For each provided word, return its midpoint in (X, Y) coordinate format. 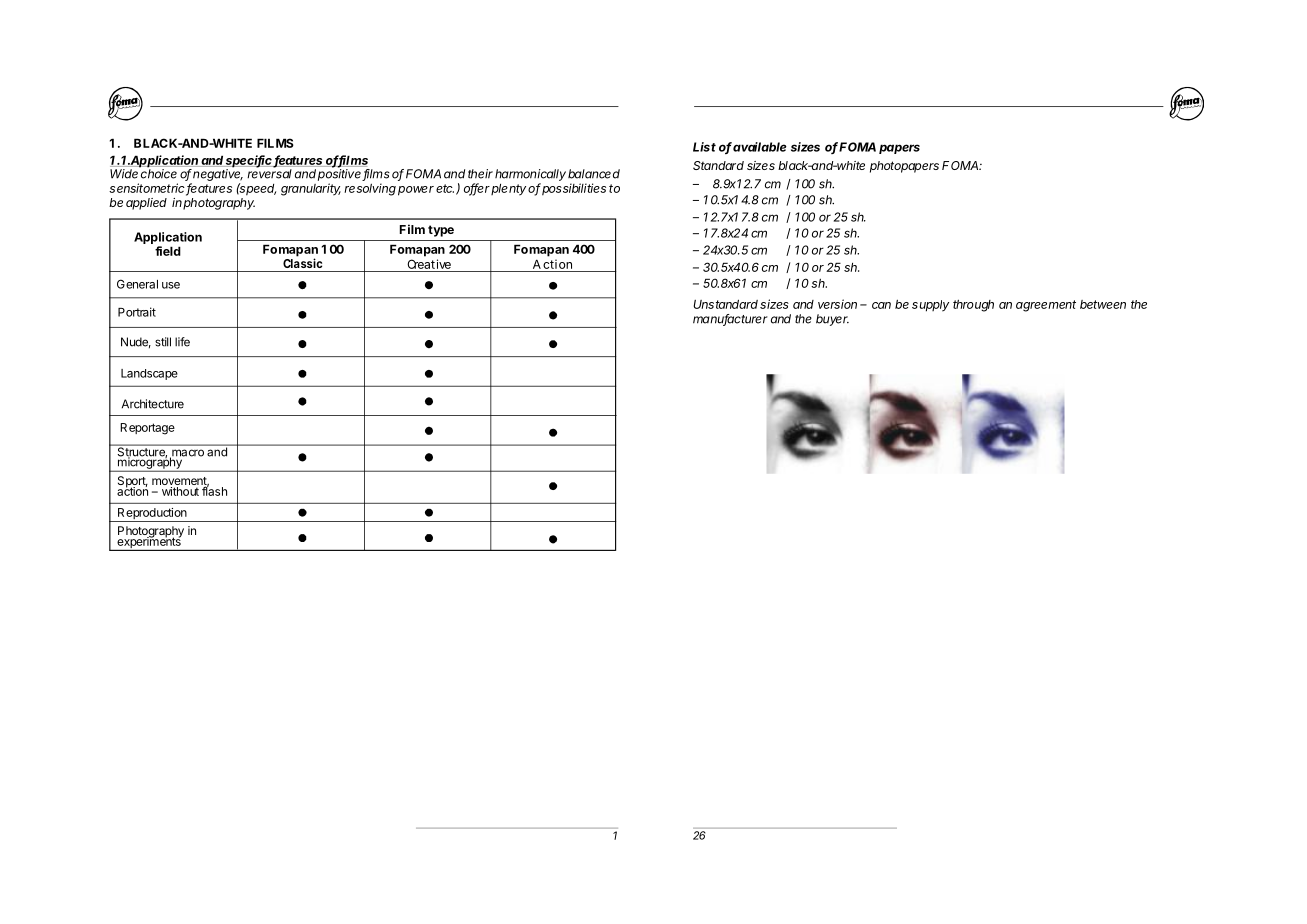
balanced (594, 174)
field (168, 251)
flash (214, 490)
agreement (1046, 306)
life (182, 342)
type (441, 231)
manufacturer (730, 320)
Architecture (153, 404)
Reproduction (152, 515)
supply (930, 306)
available (760, 147)
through (973, 306)
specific (249, 162)
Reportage (147, 429)
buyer (832, 320)
